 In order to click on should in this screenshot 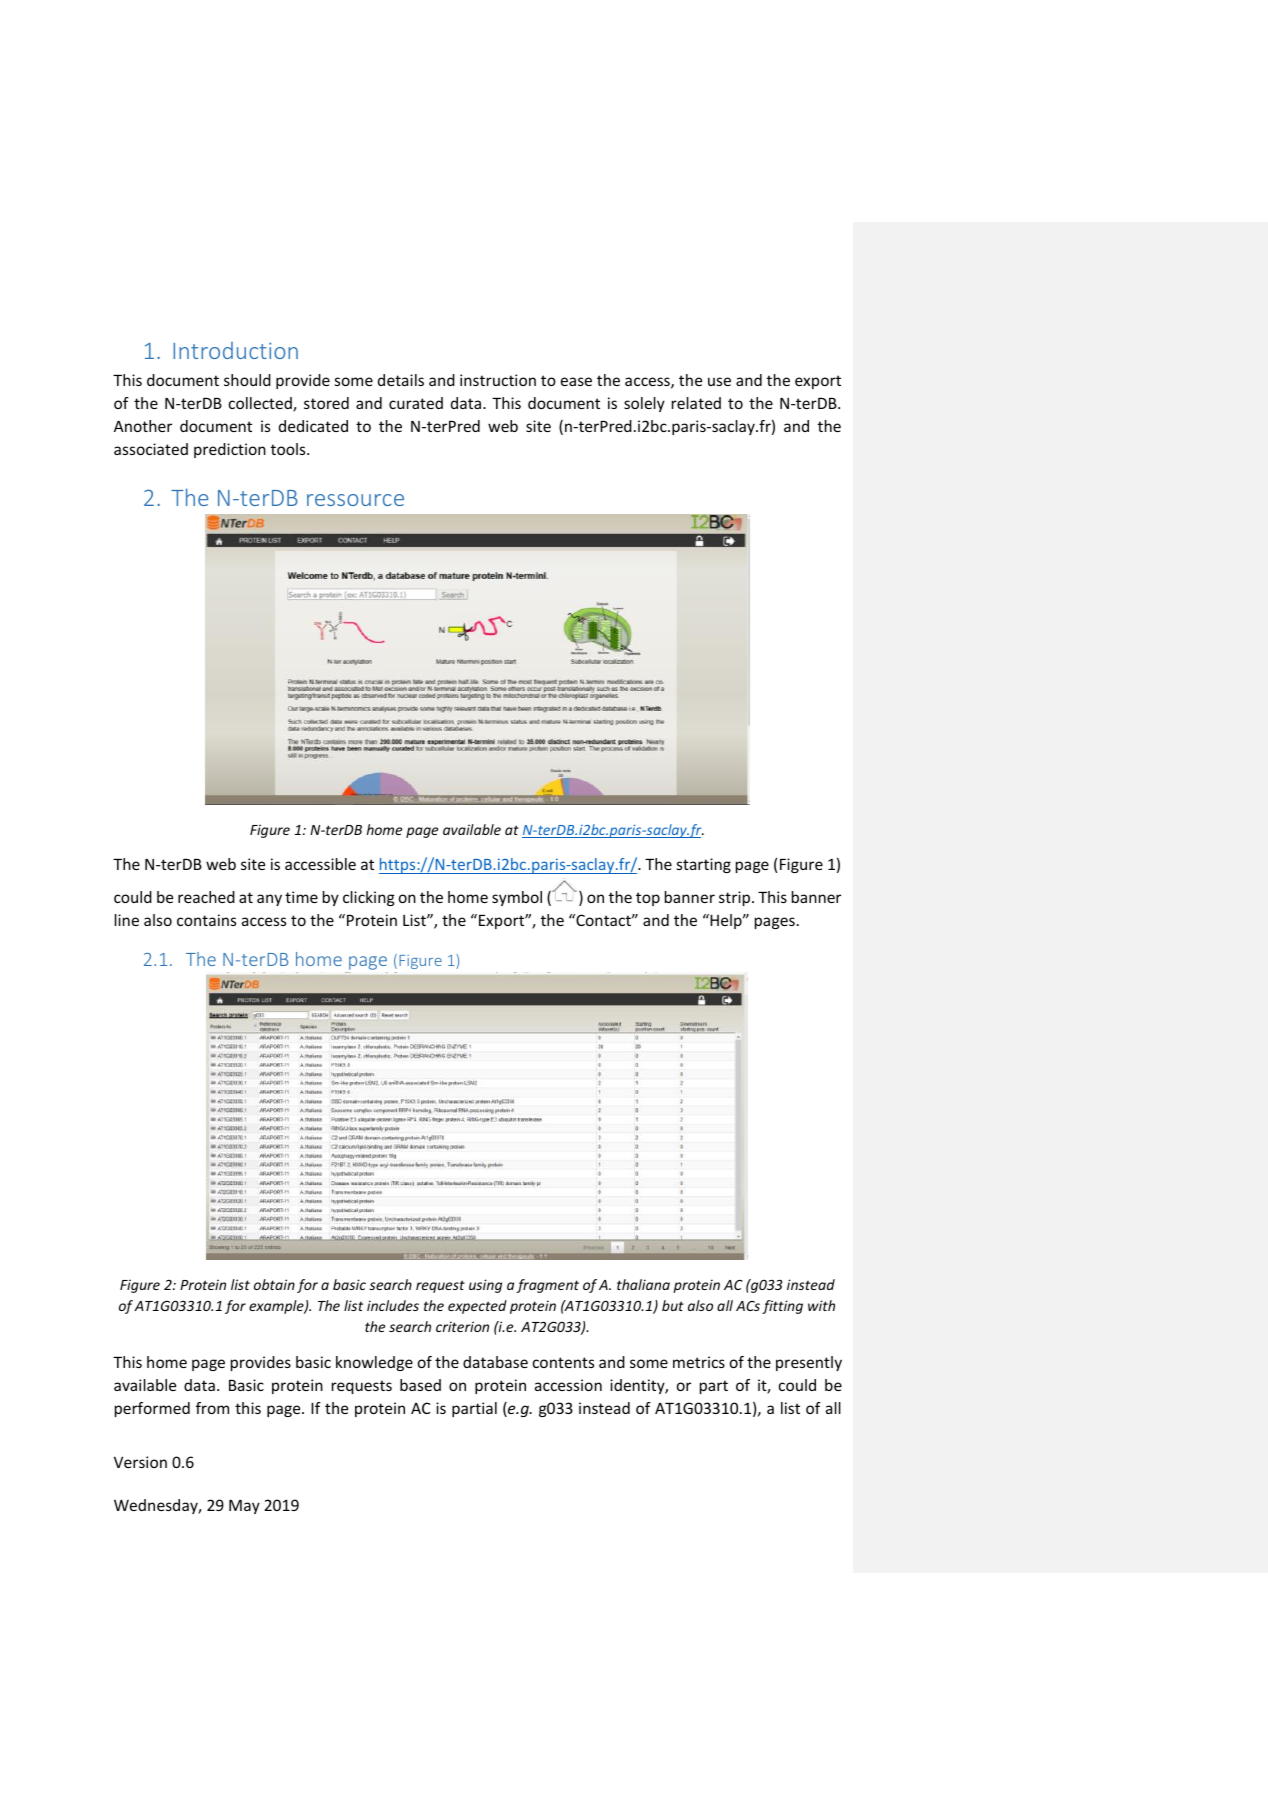, I will do `click(247, 380)`.
